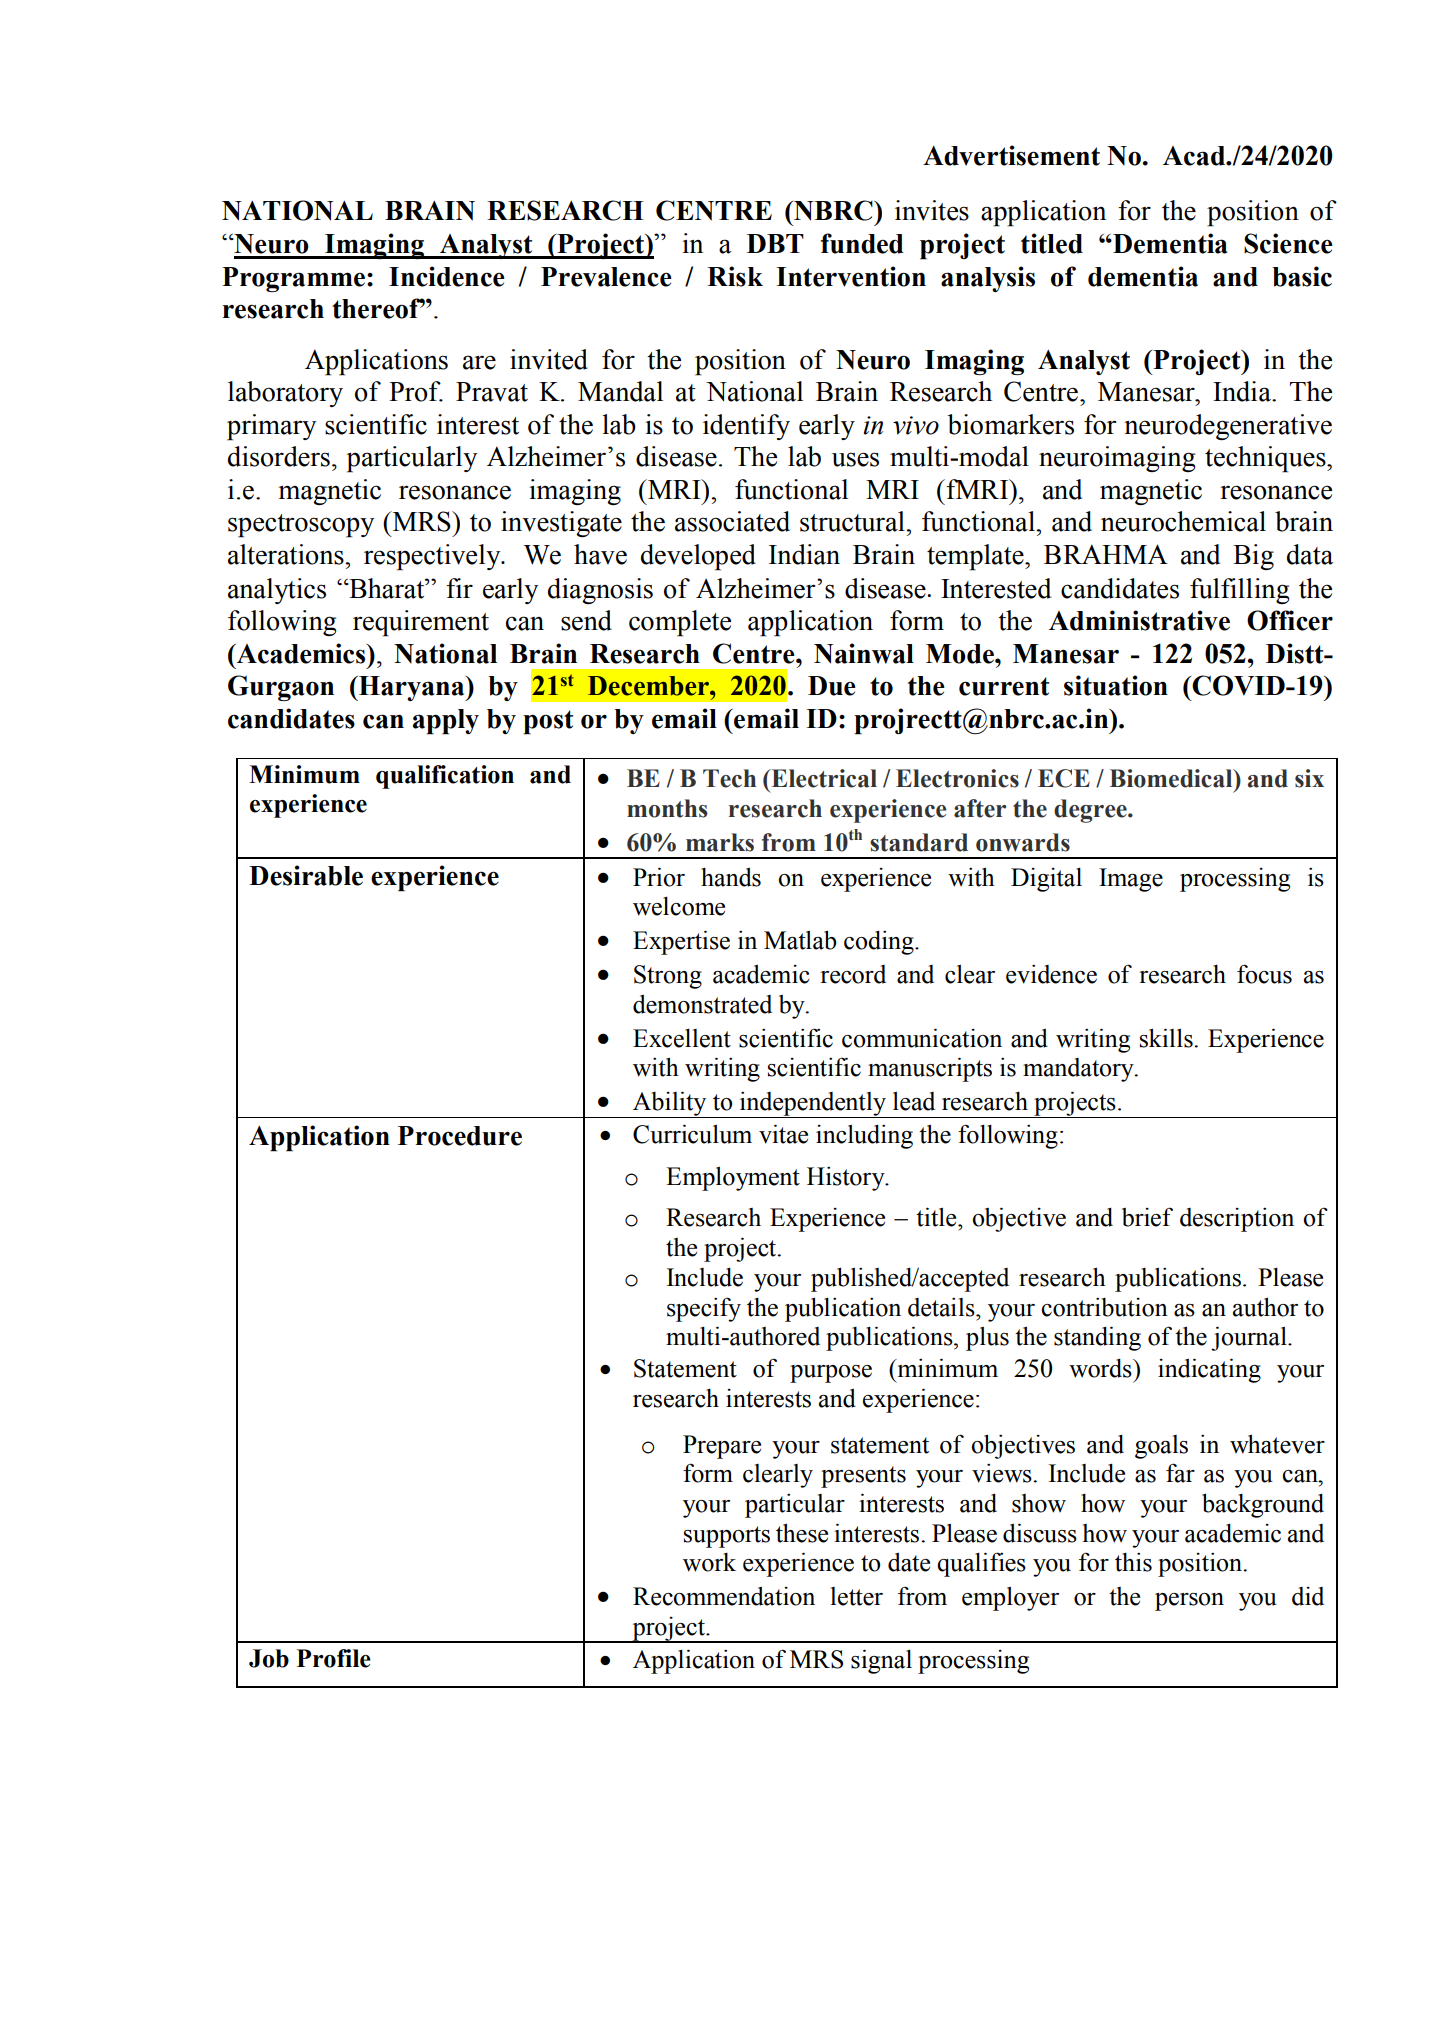 The image size is (1438, 2033). What do you see at coordinates (447, 276) in the document?
I see `Incidence` at bounding box center [447, 276].
